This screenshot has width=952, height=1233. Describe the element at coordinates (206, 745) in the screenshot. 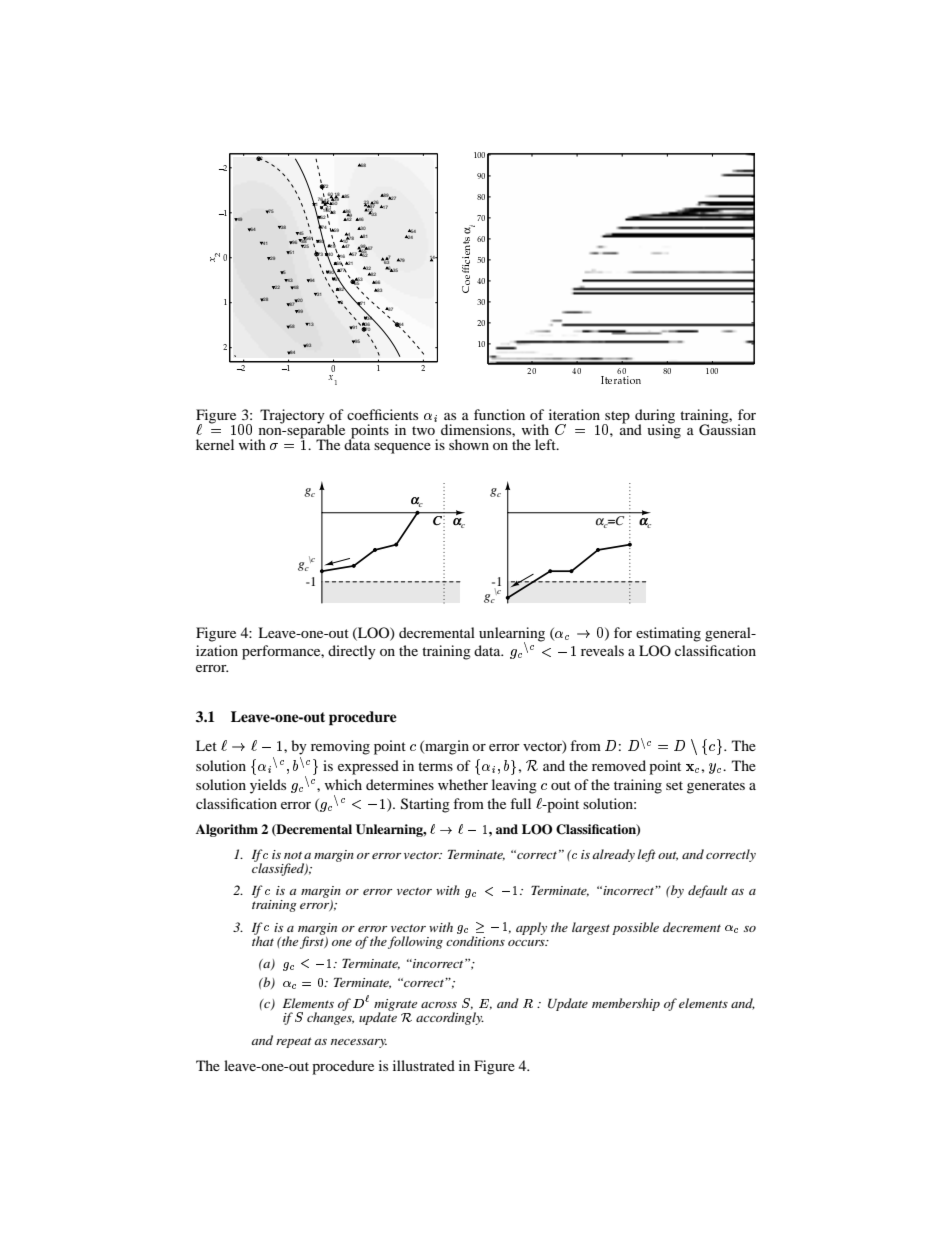

I see `Let` at that location.
